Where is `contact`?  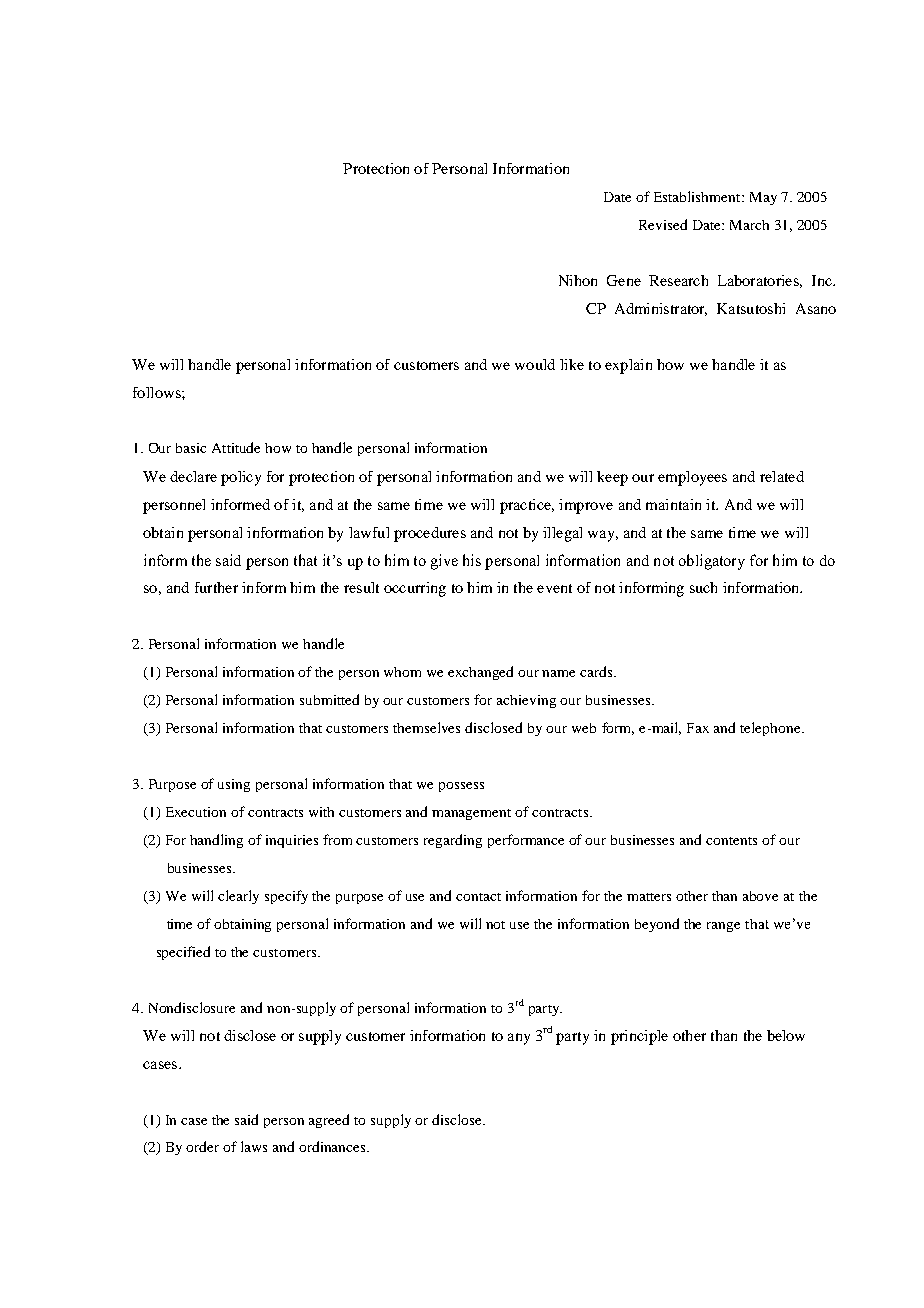 contact is located at coordinates (478, 897).
